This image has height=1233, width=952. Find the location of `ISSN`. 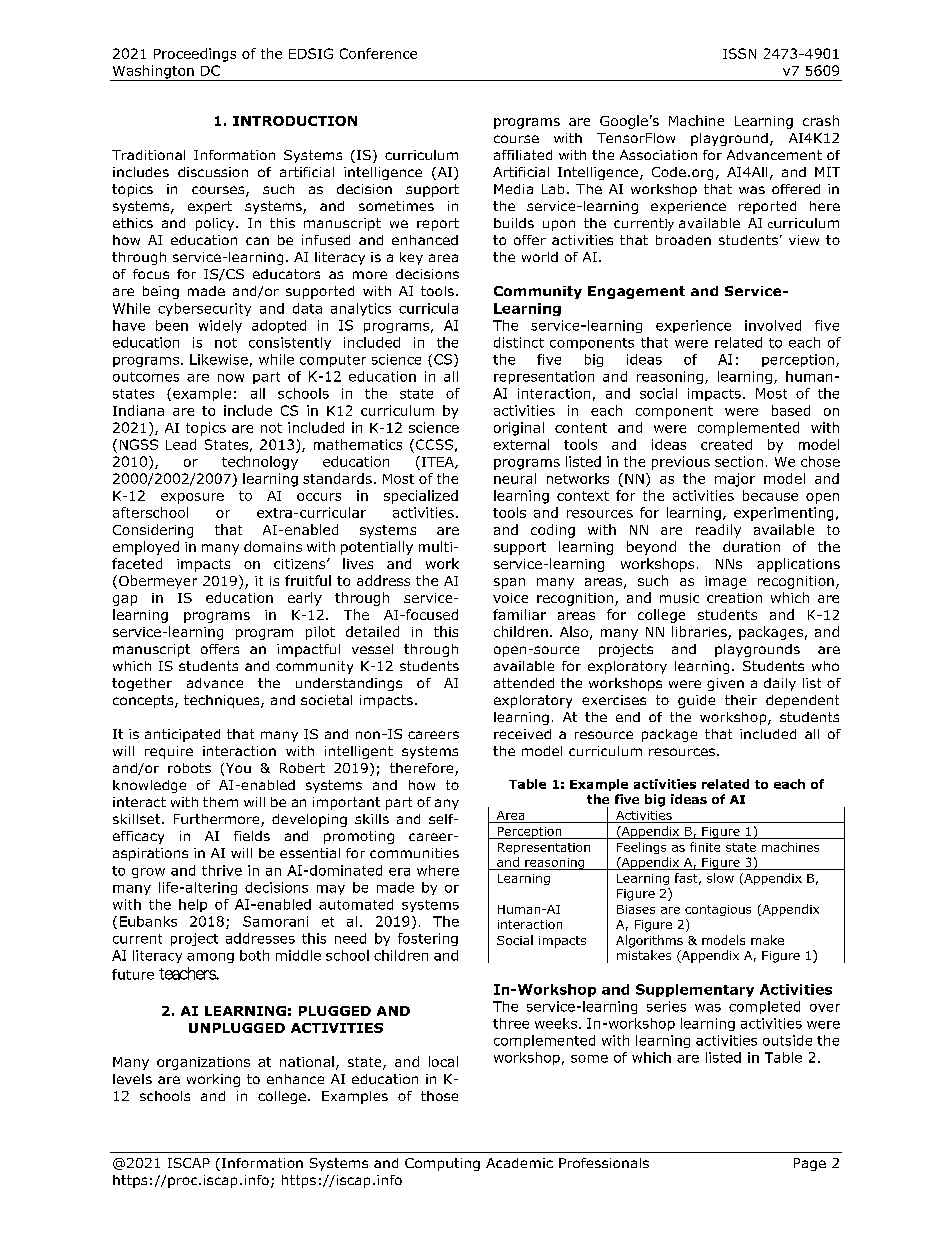

ISSN is located at coordinates (739, 53).
